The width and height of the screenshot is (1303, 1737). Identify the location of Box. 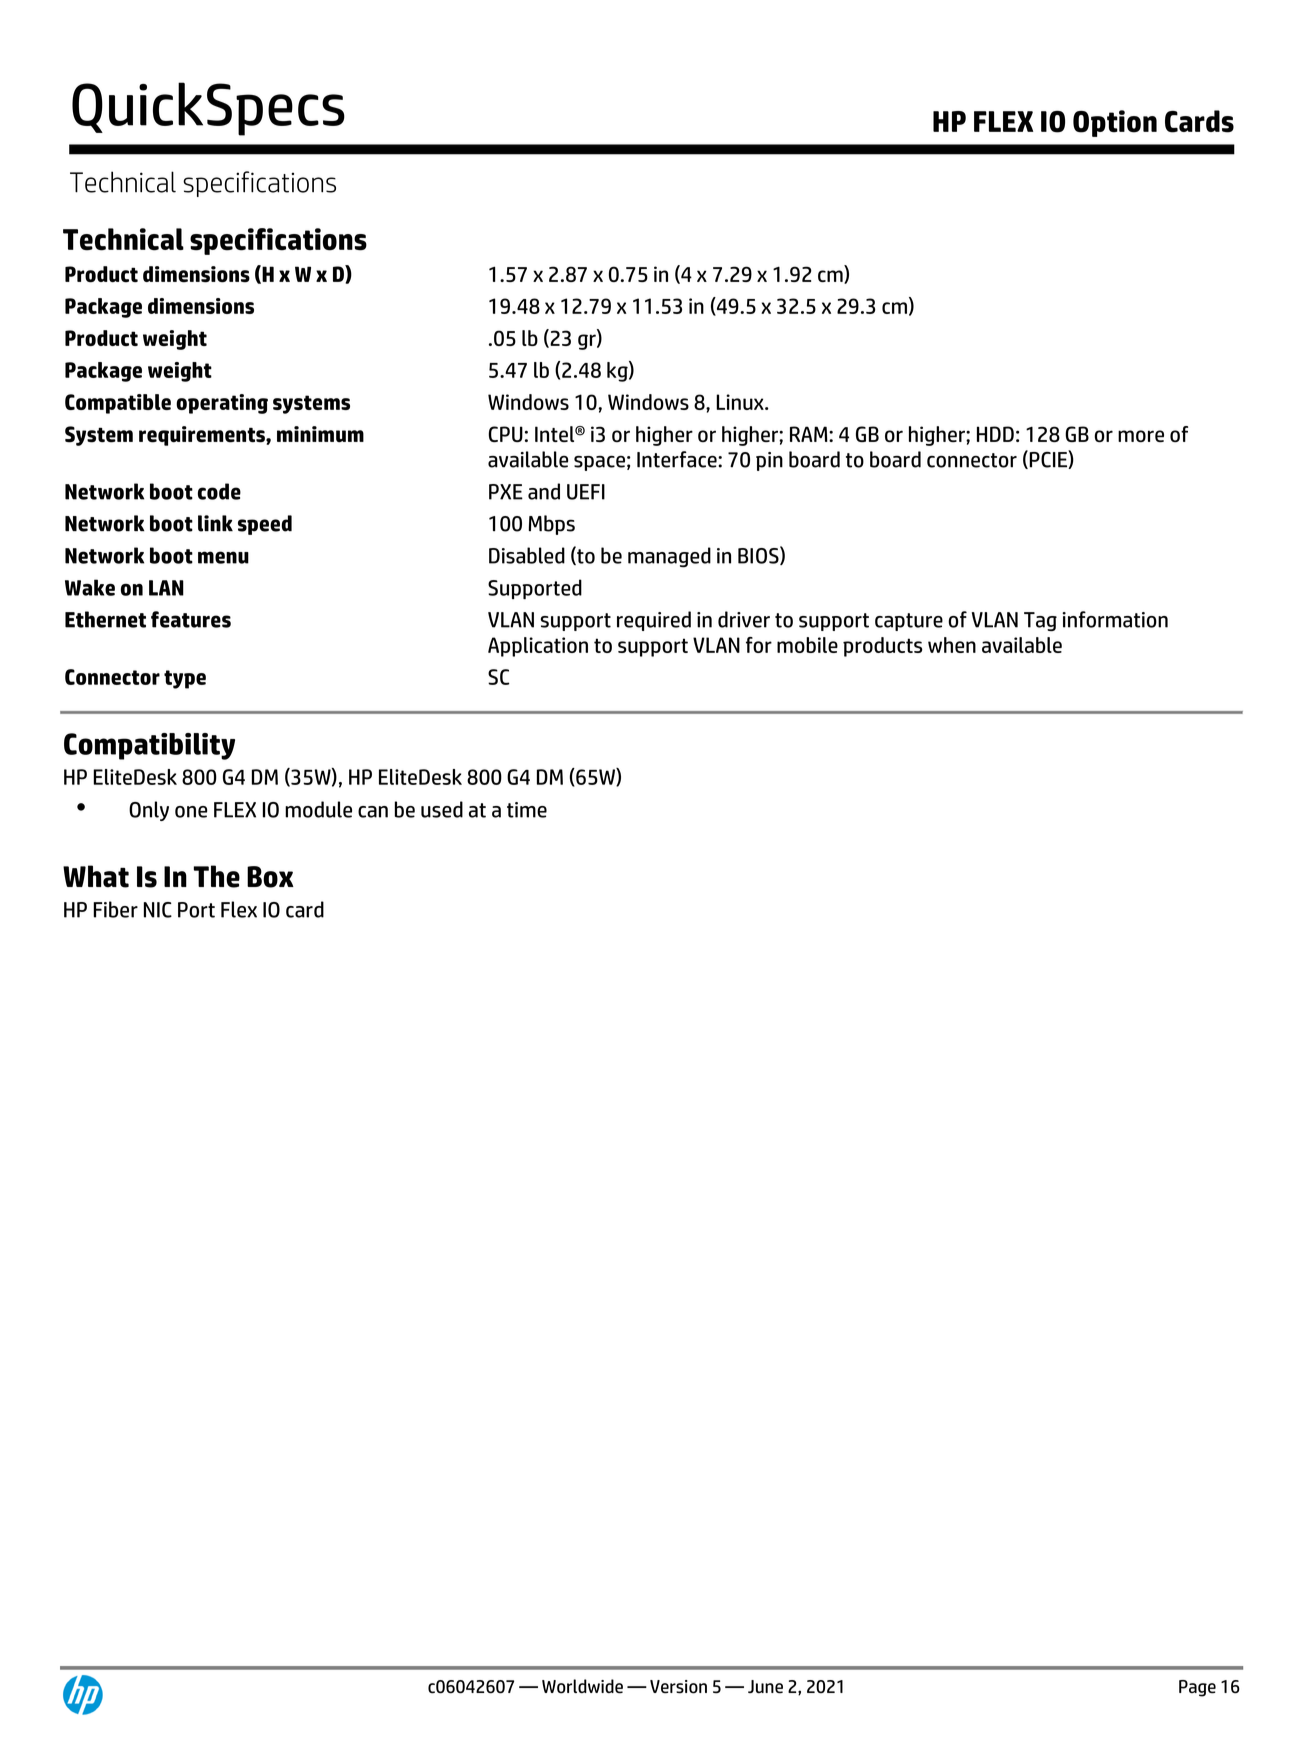
(270, 877).
